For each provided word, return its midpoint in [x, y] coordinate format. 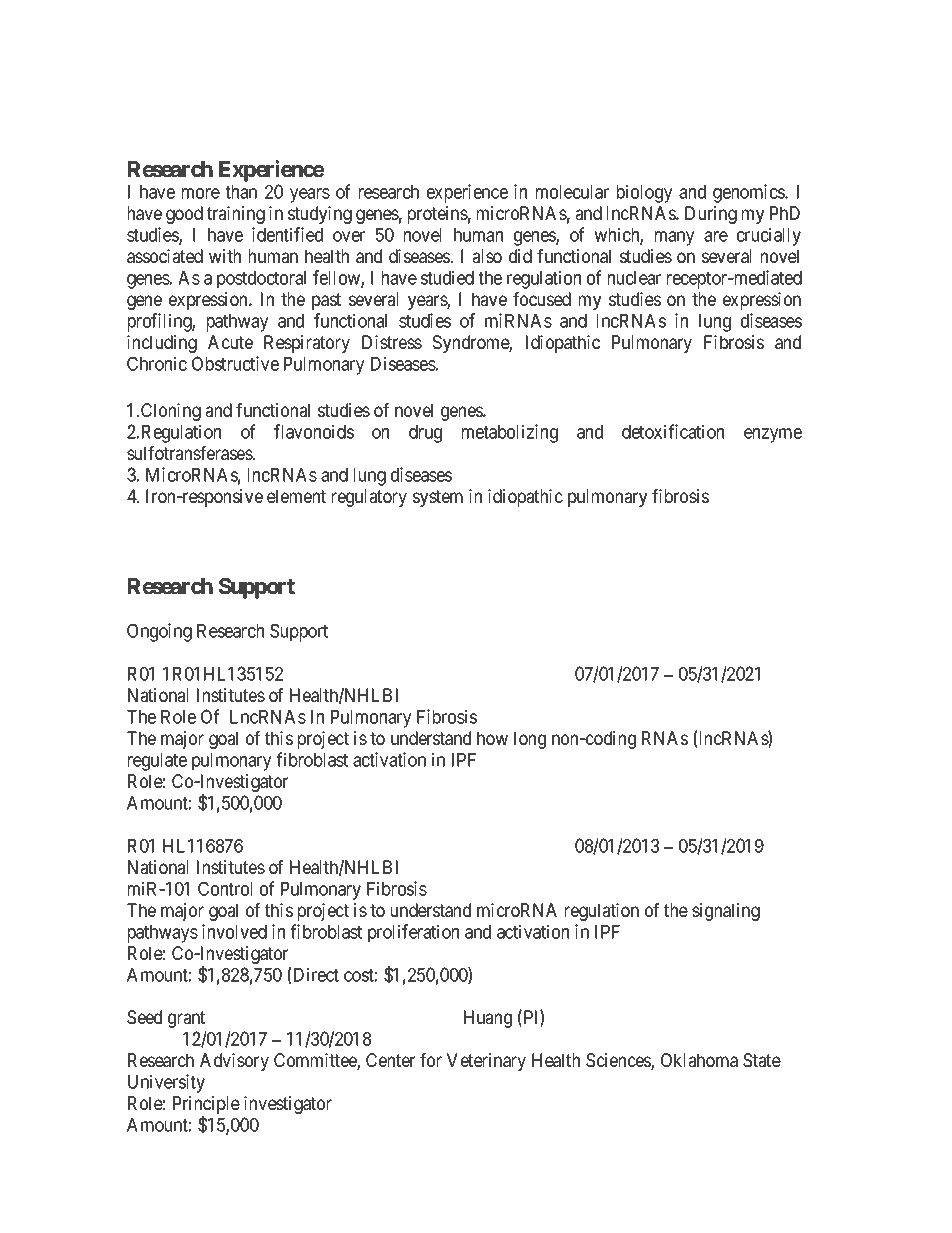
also [487, 256]
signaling [726, 912]
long [530, 740]
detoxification [673, 431]
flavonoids [314, 431]
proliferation [413, 933]
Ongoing [159, 632]
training [236, 215]
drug [425, 434]
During [711, 215]
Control [225, 888]
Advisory [234, 1062]
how [492, 738]
